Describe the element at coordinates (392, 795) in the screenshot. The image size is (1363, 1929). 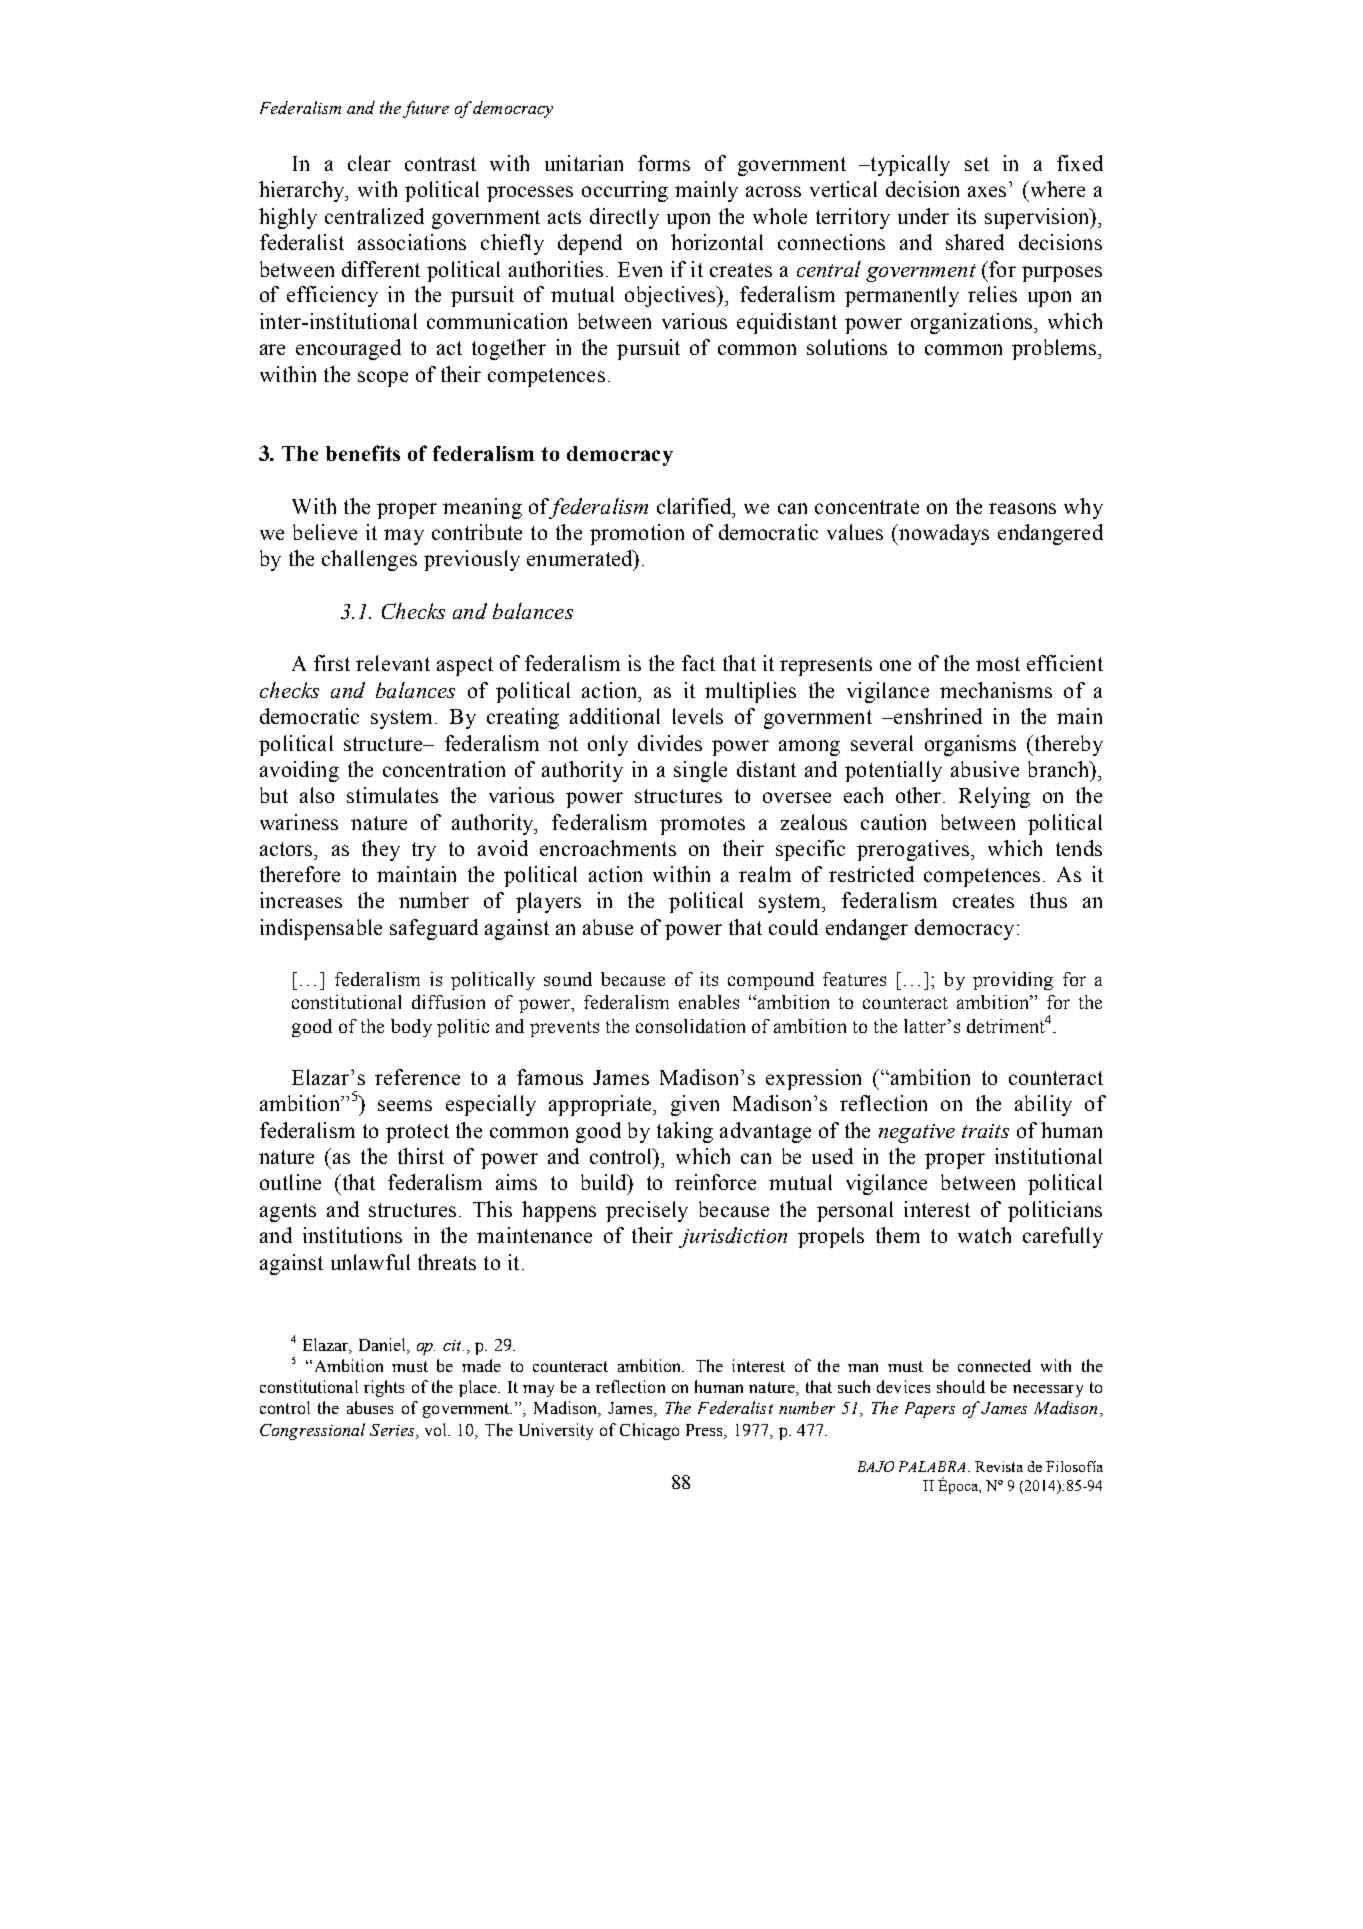
I see `stimulates` at that location.
